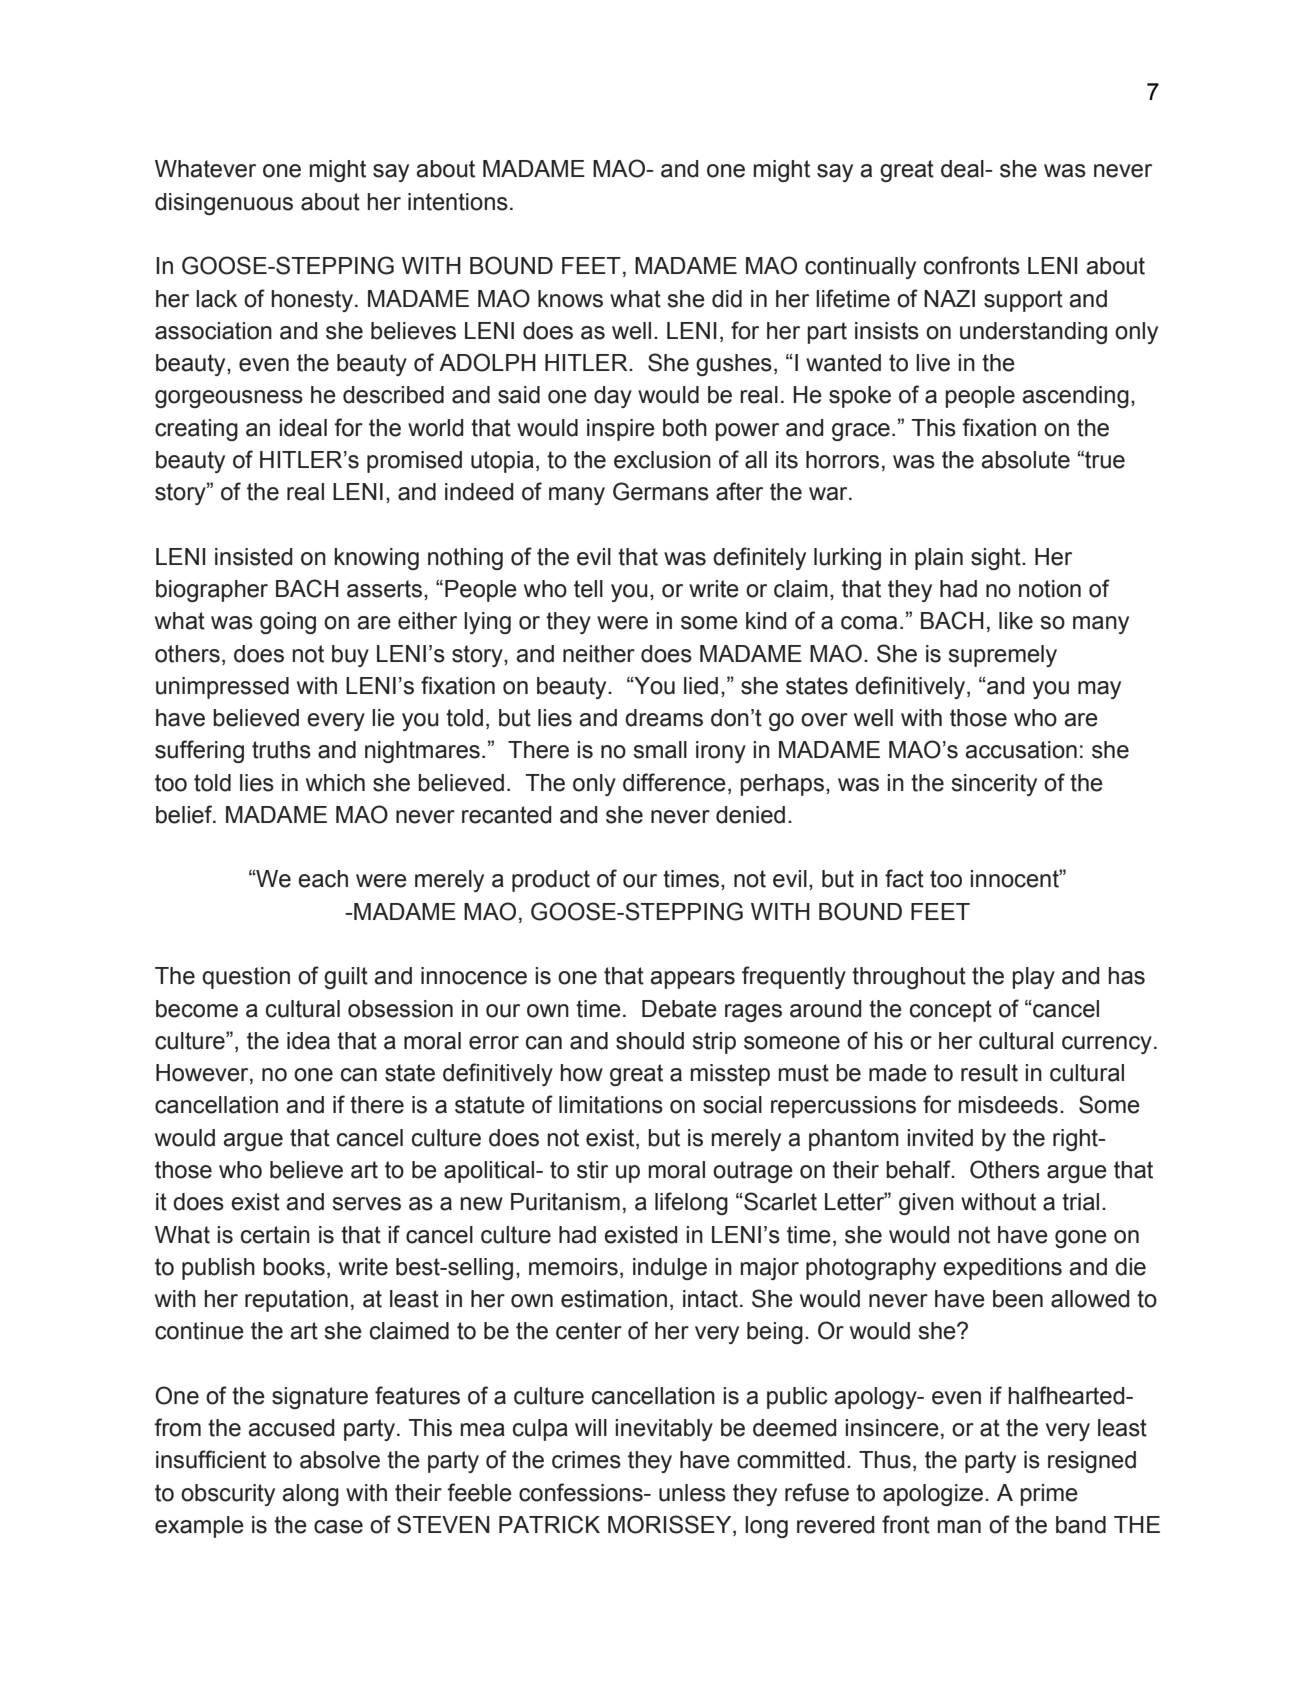 Image resolution: width=1316 pixels, height=1704 pixels. I want to click on support, so click(1023, 301).
